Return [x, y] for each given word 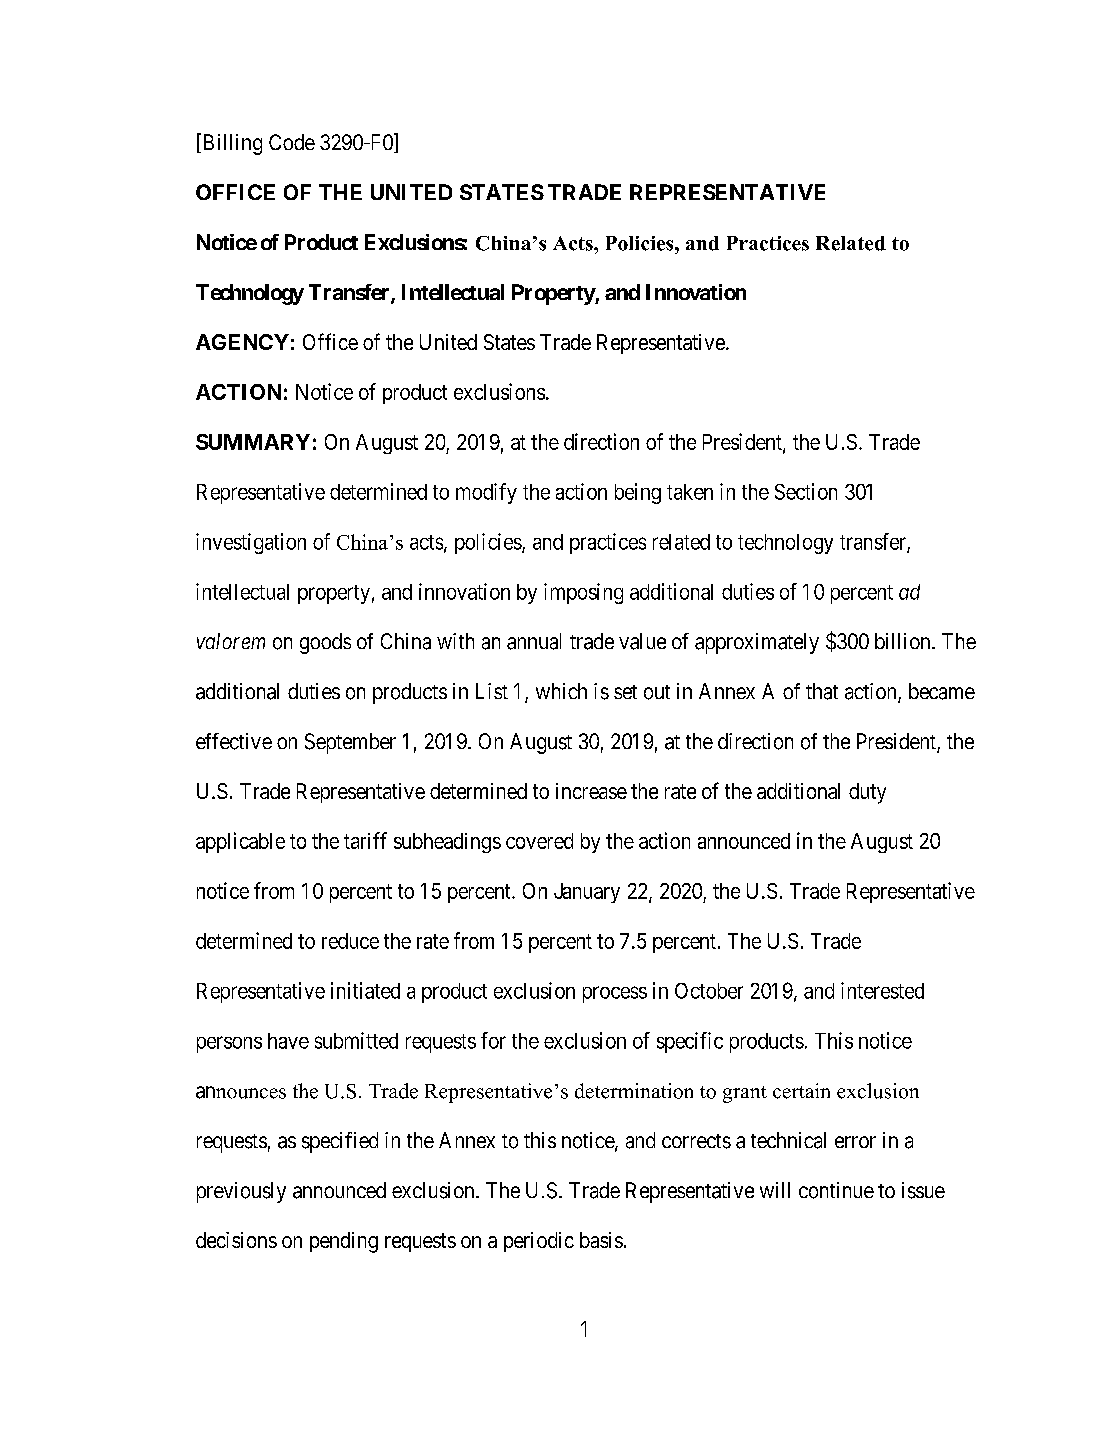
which [561, 691]
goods [325, 643]
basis [601, 1240]
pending [344, 1242]
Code [292, 142]
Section [806, 491]
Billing [231, 144]
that [822, 691]
